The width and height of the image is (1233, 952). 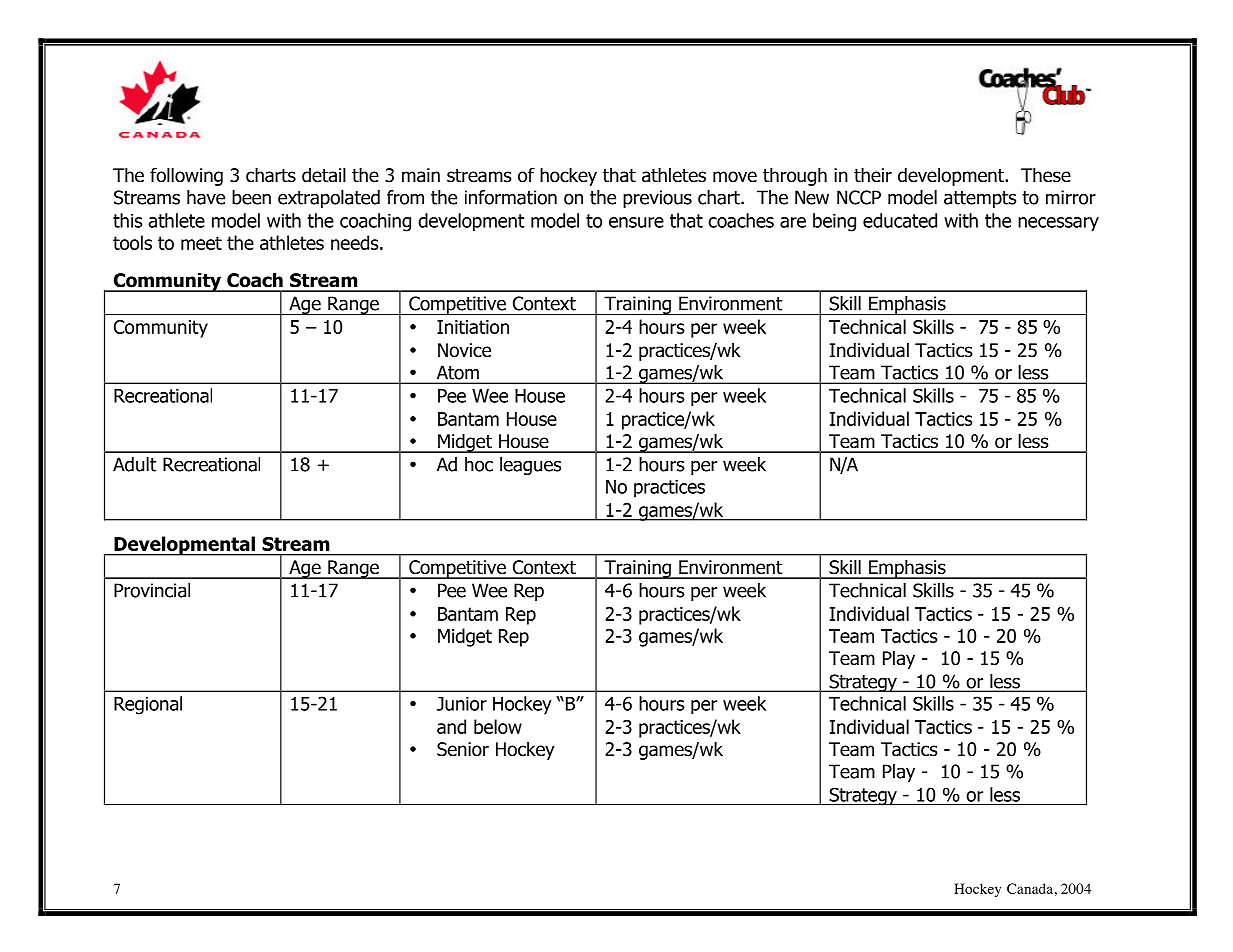 I want to click on Novice, so click(x=464, y=350).
